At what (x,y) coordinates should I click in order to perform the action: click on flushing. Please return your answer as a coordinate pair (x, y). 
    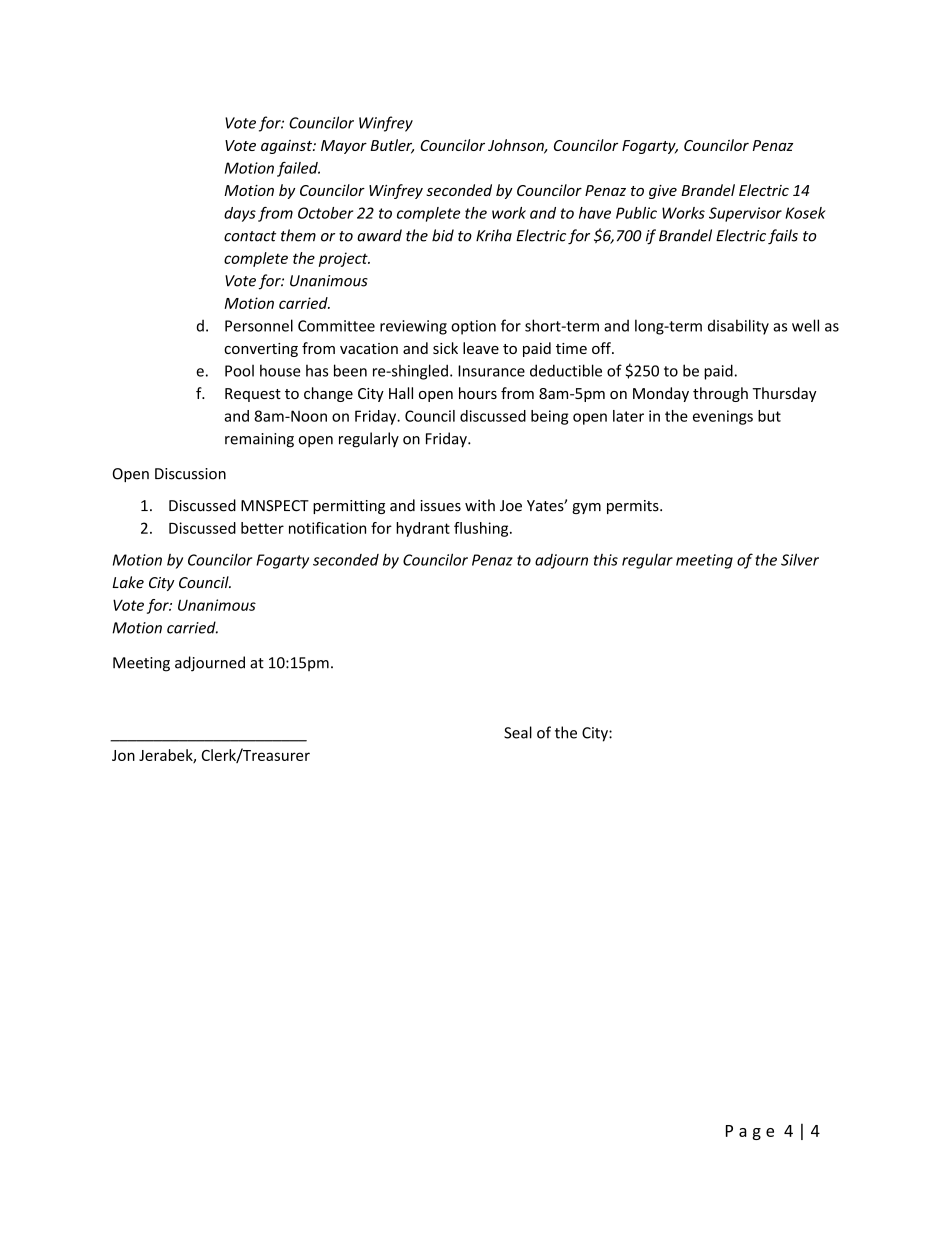
    Looking at the image, I should click on (482, 529).
